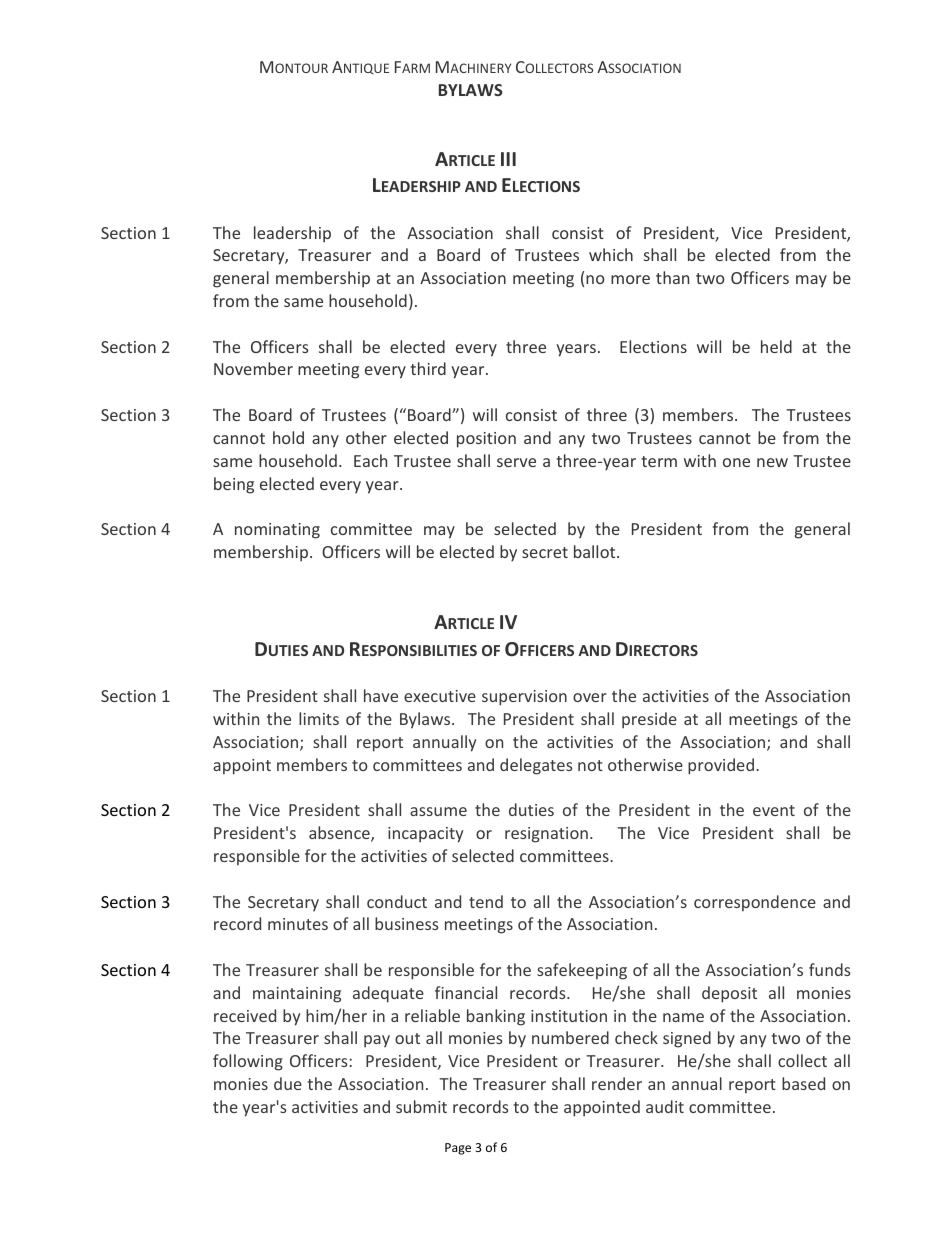 The width and height of the screenshot is (952, 1233). What do you see at coordinates (721, 766) in the screenshot?
I see `provided` at bounding box center [721, 766].
